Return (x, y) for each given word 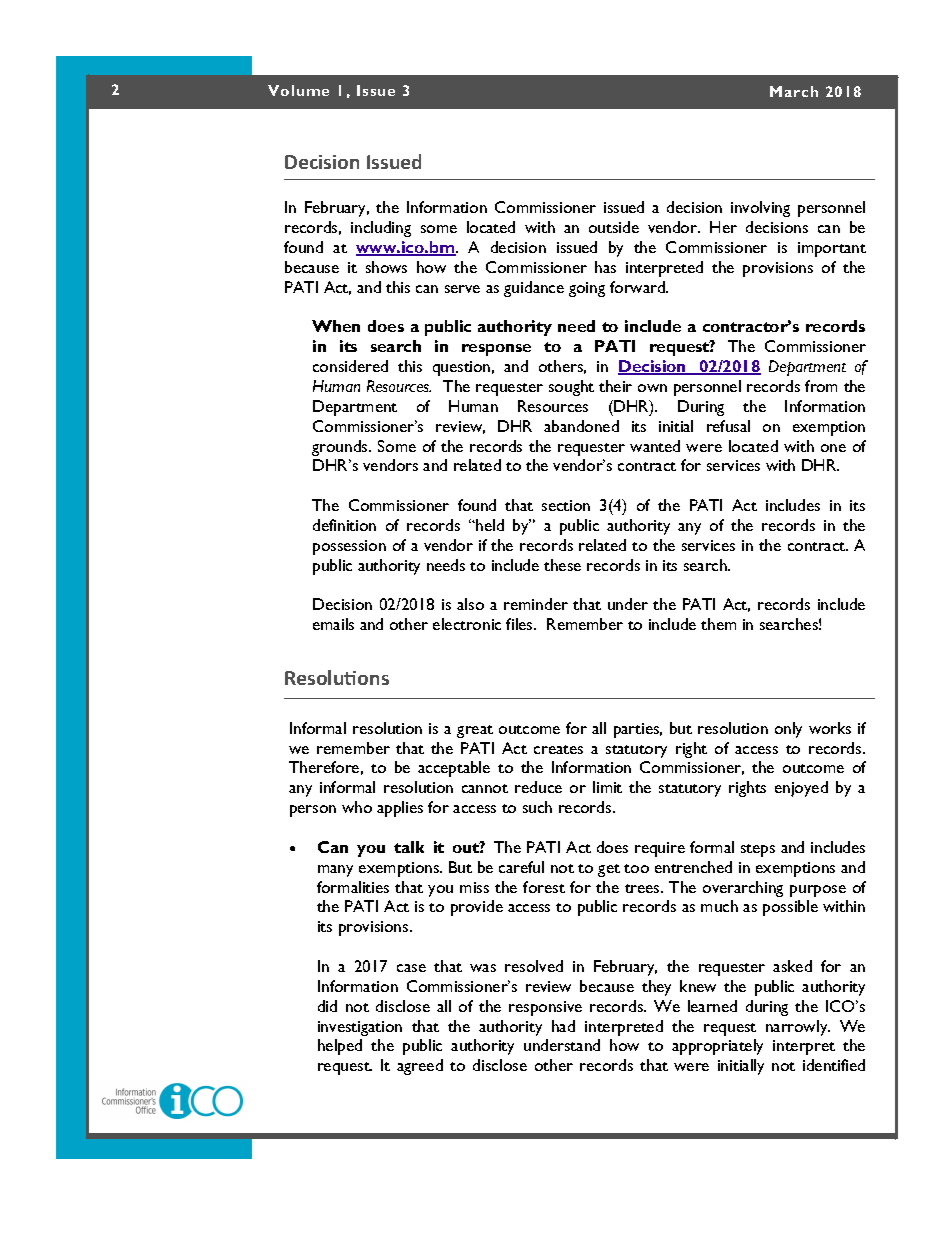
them (718, 624)
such (537, 807)
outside (614, 227)
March (794, 91)
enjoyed (801, 789)
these (562, 565)
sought (571, 388)
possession (349, 547)
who (357, 807)
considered (350, 366)
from (821, 386)
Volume (298, 90)
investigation (360, 1028)
